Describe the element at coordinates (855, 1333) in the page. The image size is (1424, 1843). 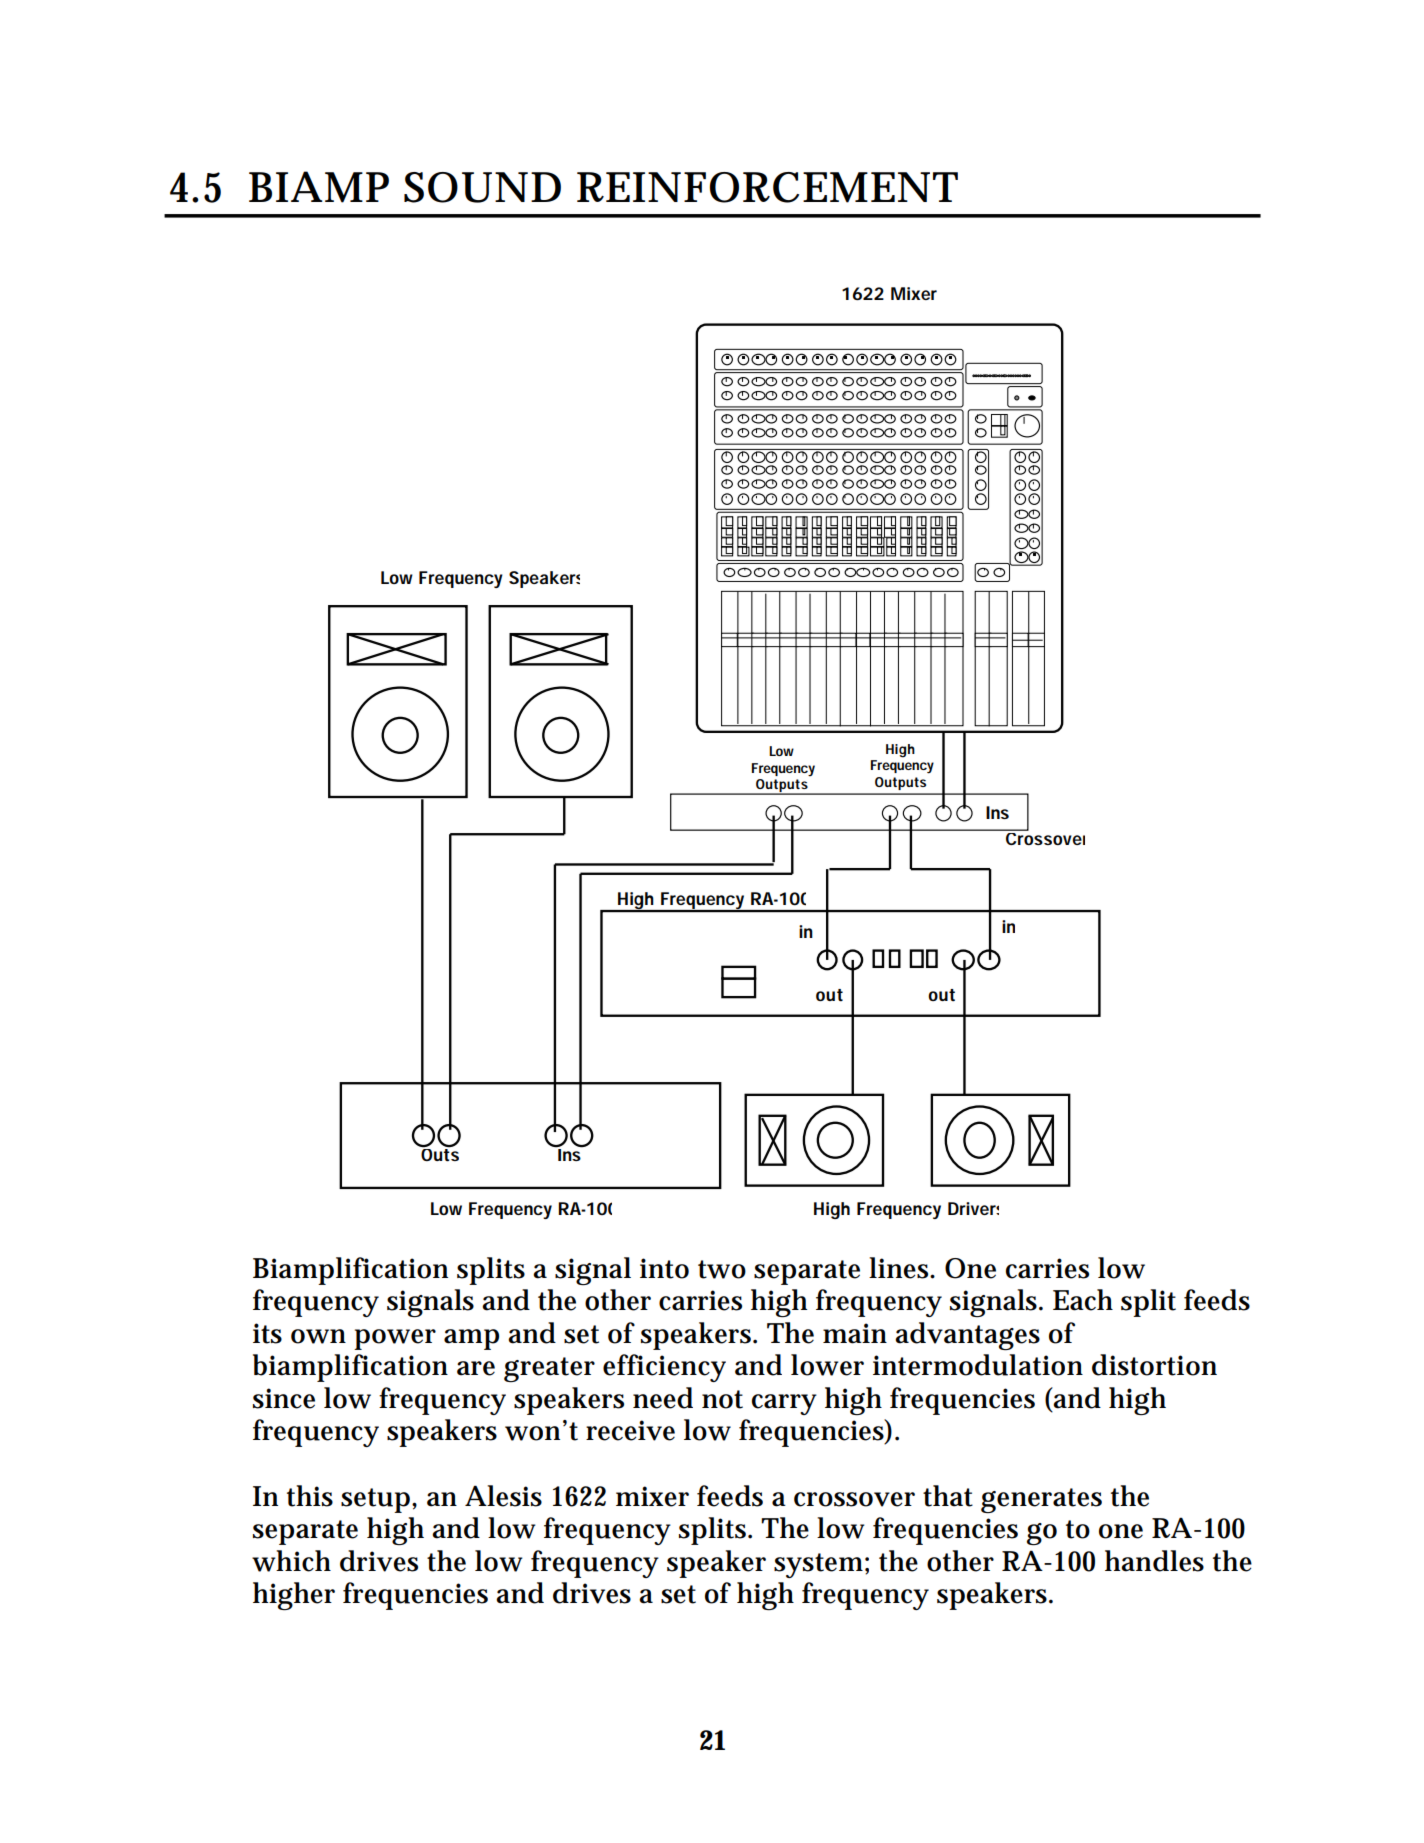
I see `main` at that location.
